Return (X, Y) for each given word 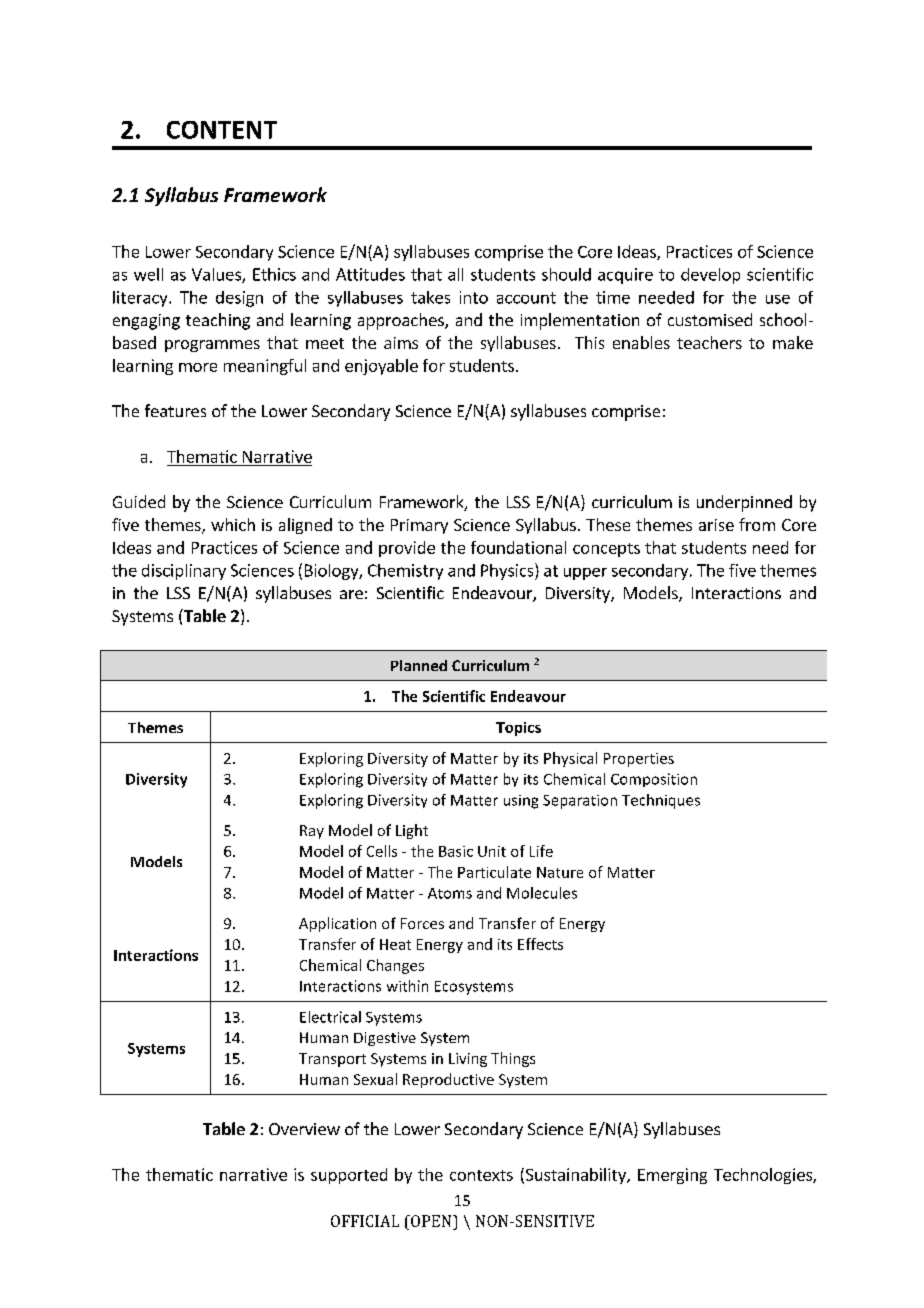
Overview (304, 1129)
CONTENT (222, 130)
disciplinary (184, 572)
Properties (639, 760)
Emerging (672, 1176)
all (455, 274)
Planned (419, 665)
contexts (481, 1175)
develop (710, 276)
